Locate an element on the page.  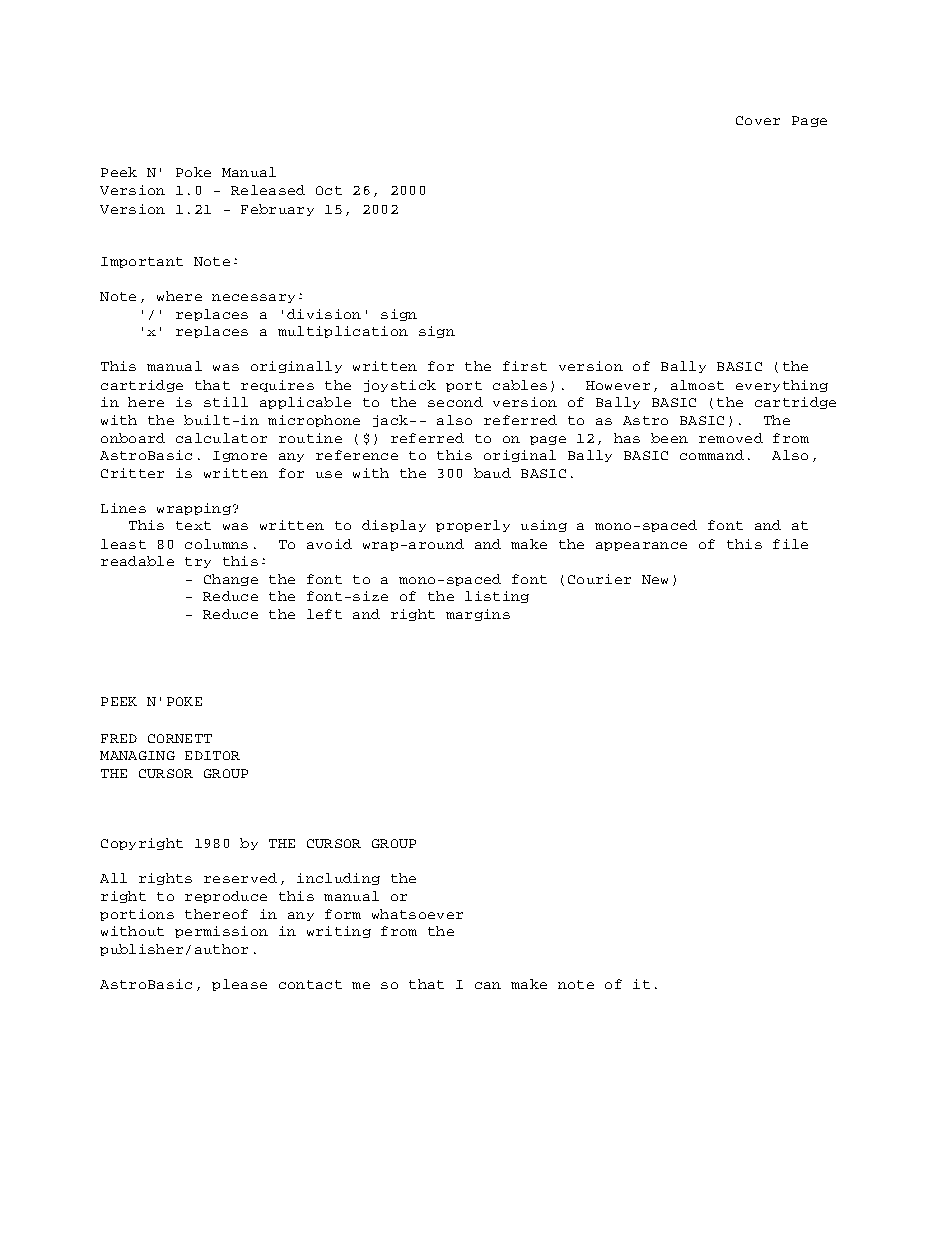
can is located at coordinates (488, 985).
